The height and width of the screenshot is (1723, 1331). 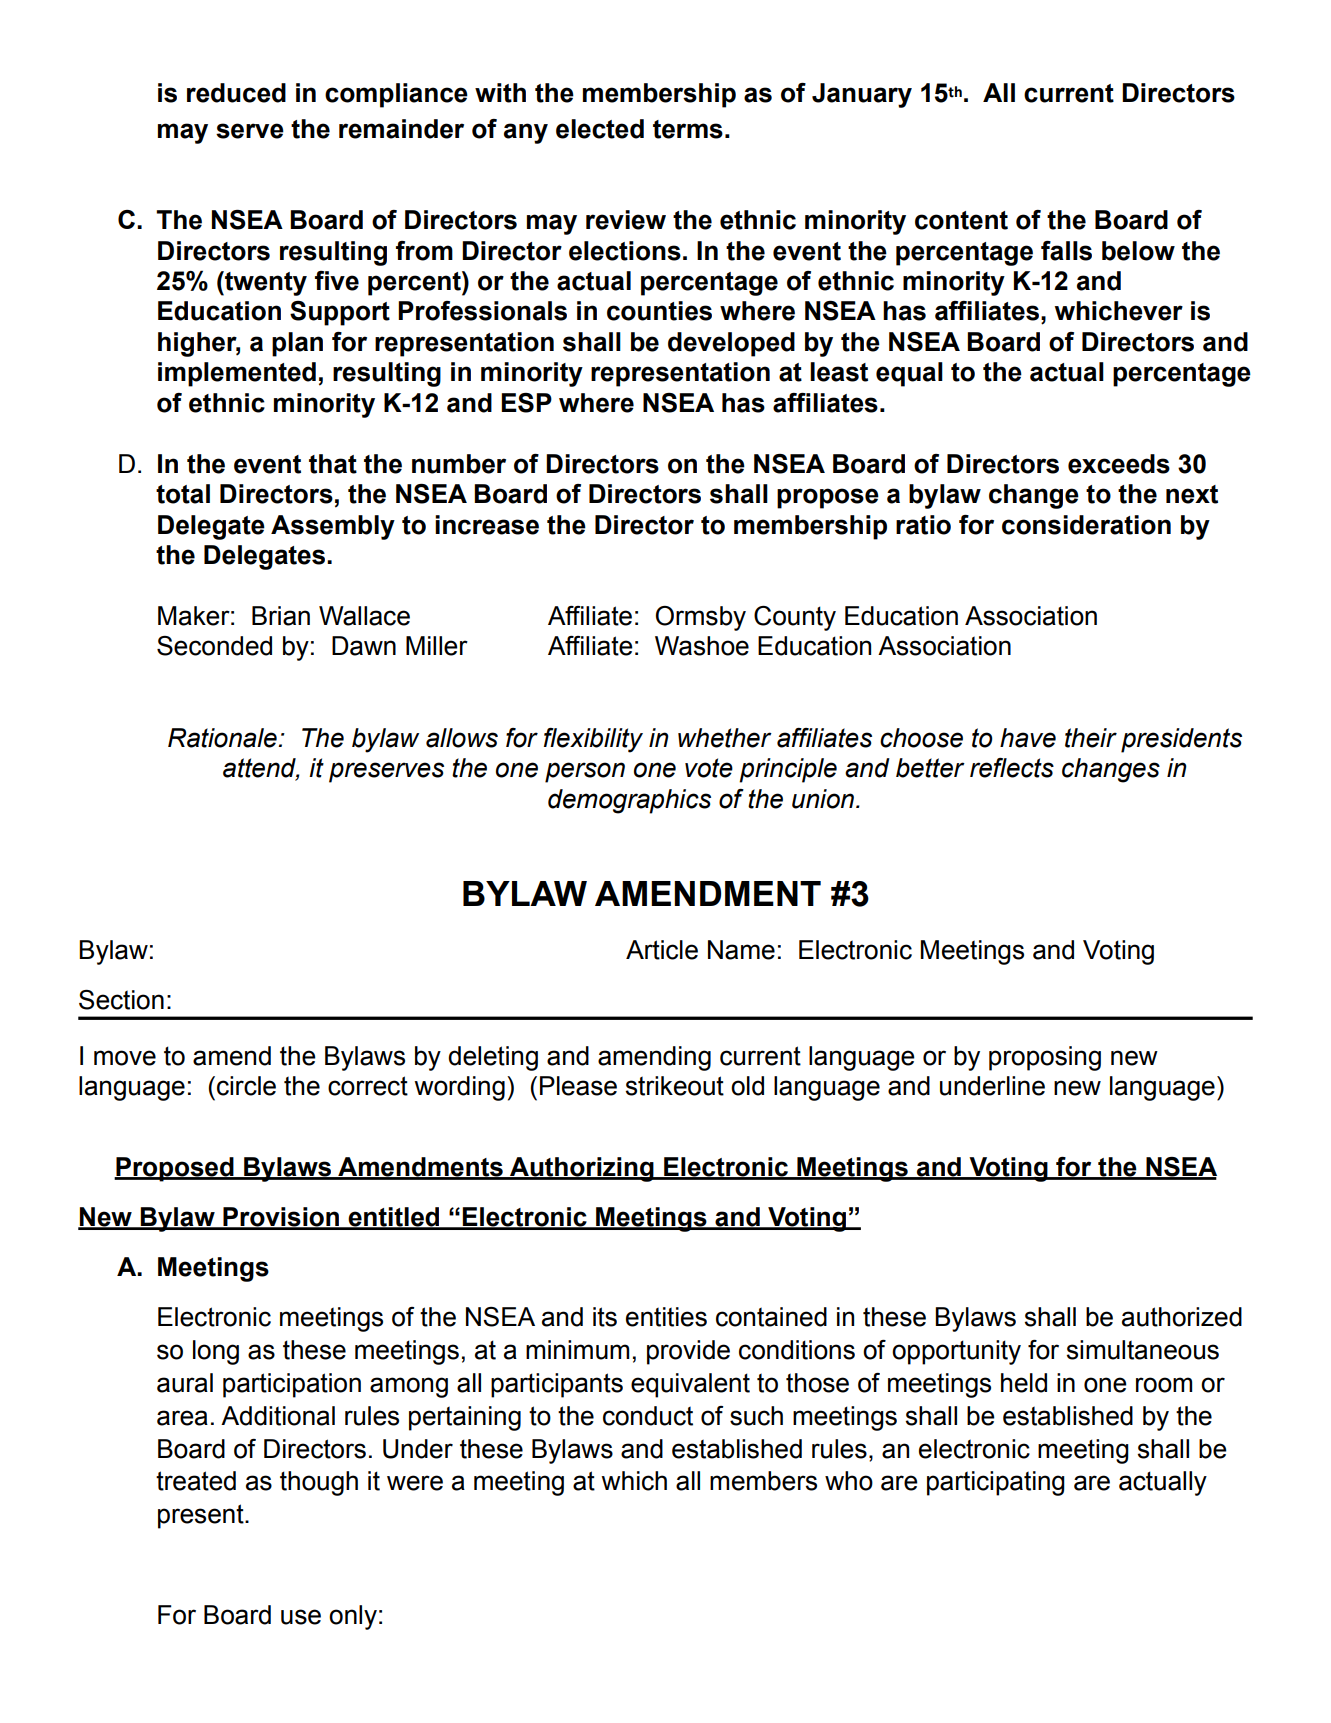 What do you see at coordinates (236, 93) in the screenshot?
I see `reduced` at bounding box center [236, 93].
